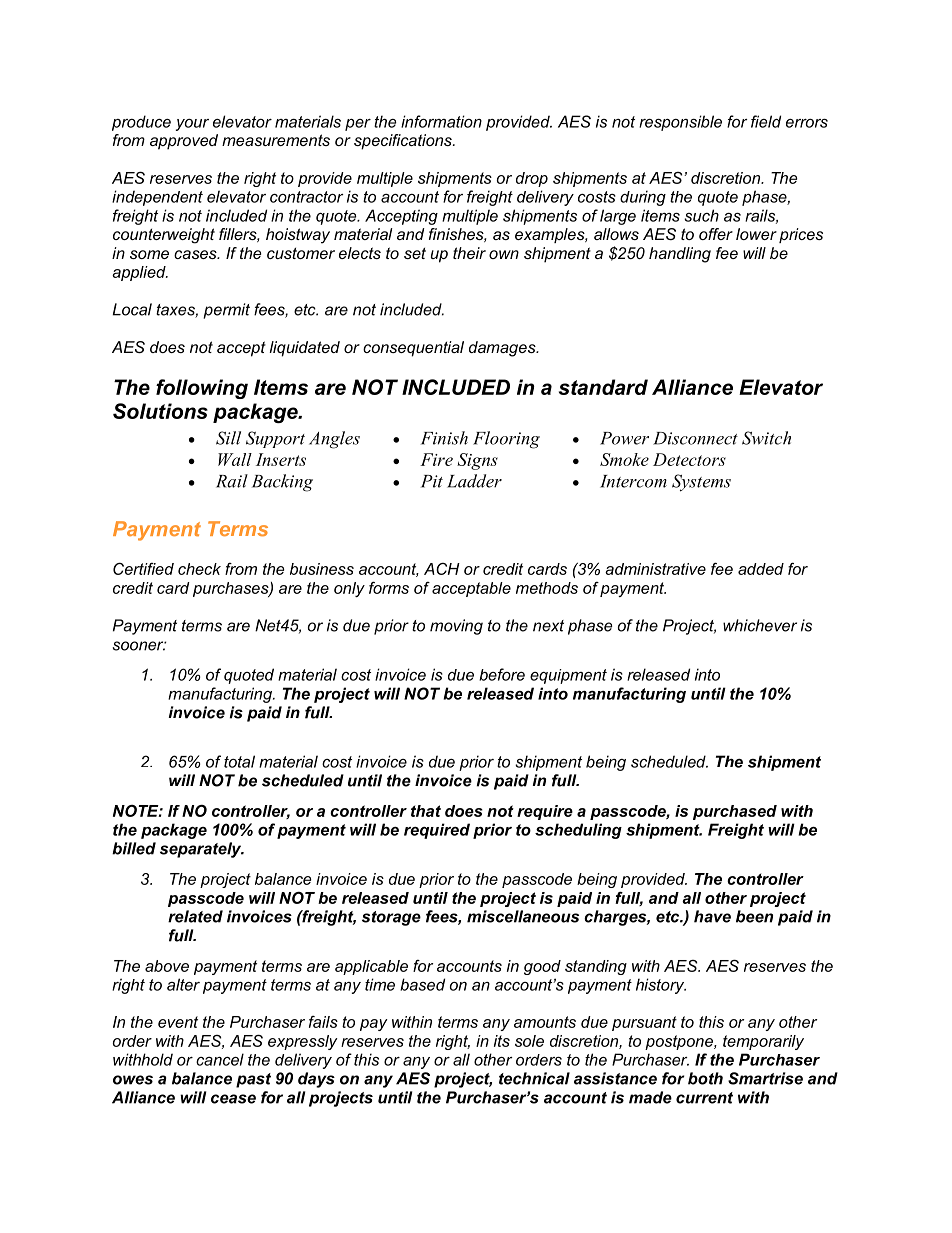 Image resolution: width=952 pixels, height=1233 pixels. Describe the element at coordinates (760, 625) in the page. I see `whichever` at that location.
